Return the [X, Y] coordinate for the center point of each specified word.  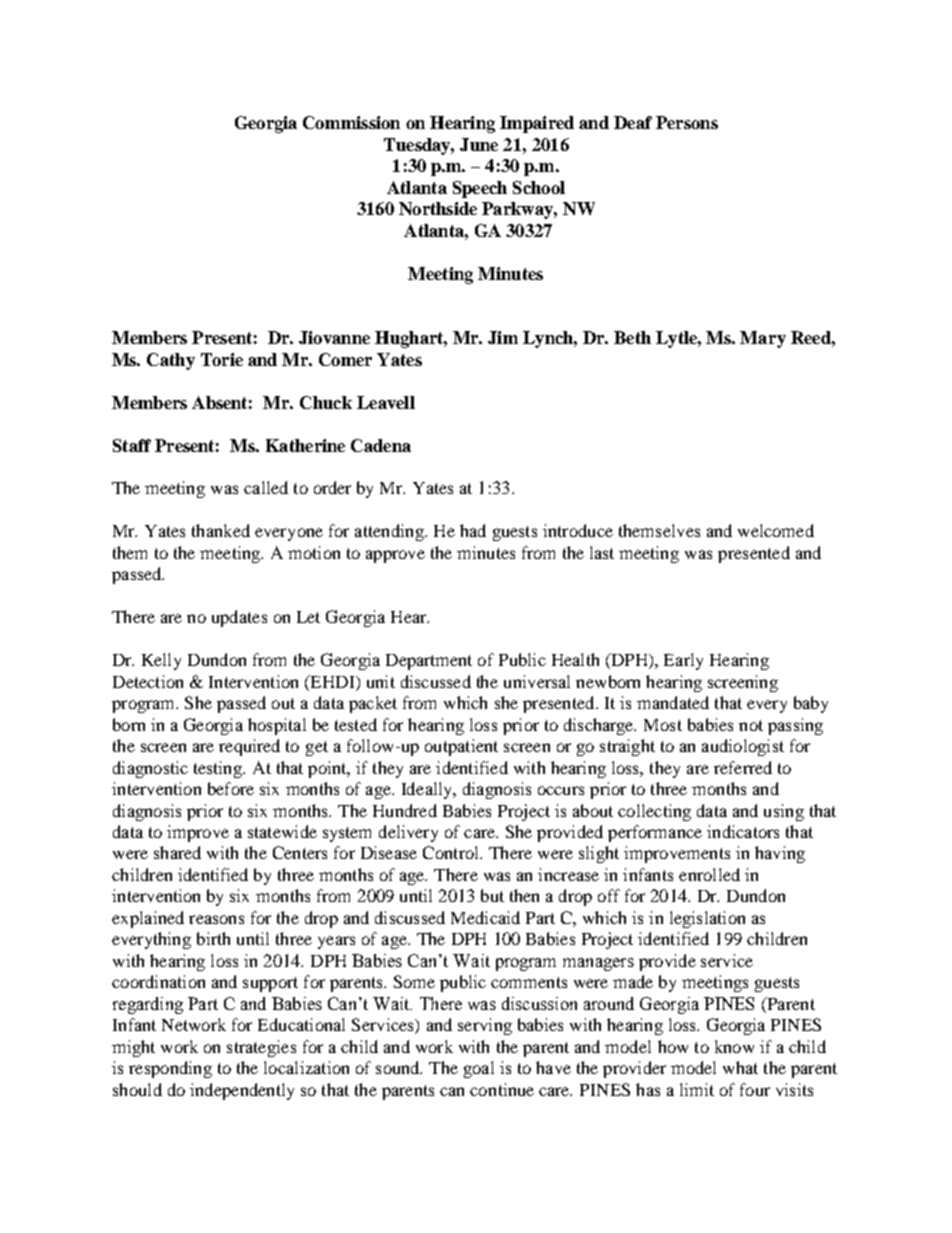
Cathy [171, 361]
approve [395, 556]
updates [239, 618]
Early [683, 661]
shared [177, 852]
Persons [687, 122]
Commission [351, 122]
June [479, 144]
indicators [743, 831]
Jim [503, 337]
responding [170, 1069]
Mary [763, 339]
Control [452, 852]
